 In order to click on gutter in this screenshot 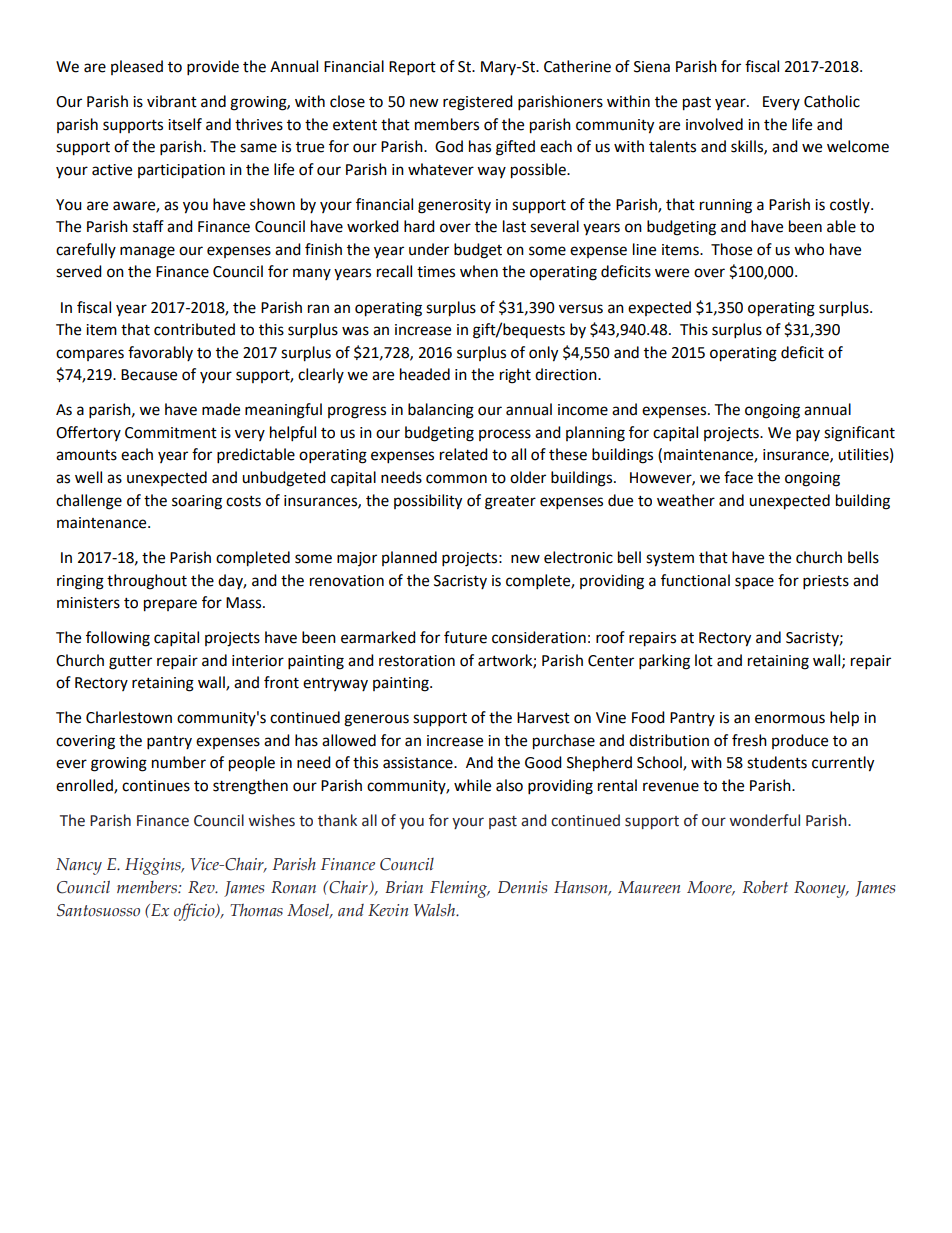, I will do `click(130, 663)`.
